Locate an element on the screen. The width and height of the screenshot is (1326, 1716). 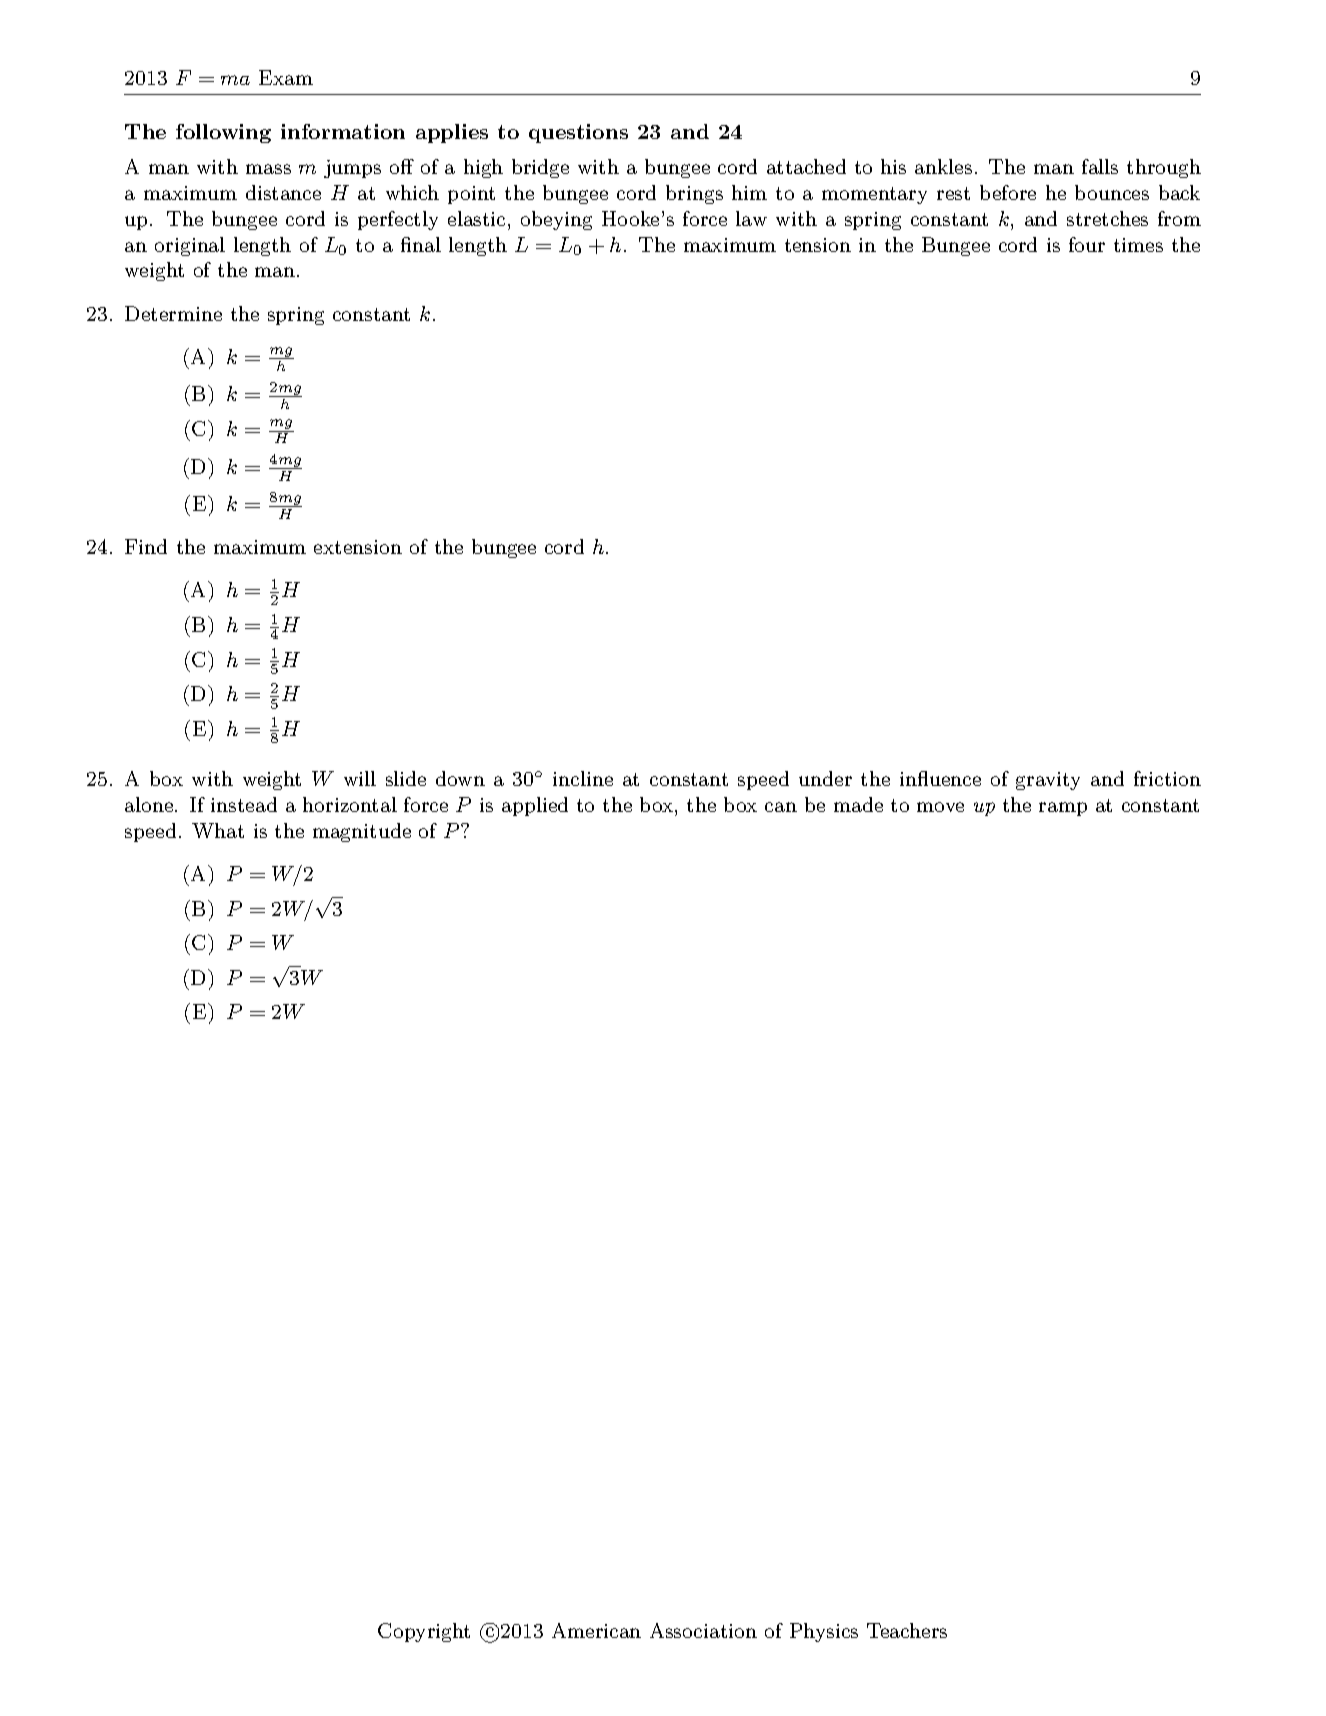
Association is located at coordinates (703, 1630).
